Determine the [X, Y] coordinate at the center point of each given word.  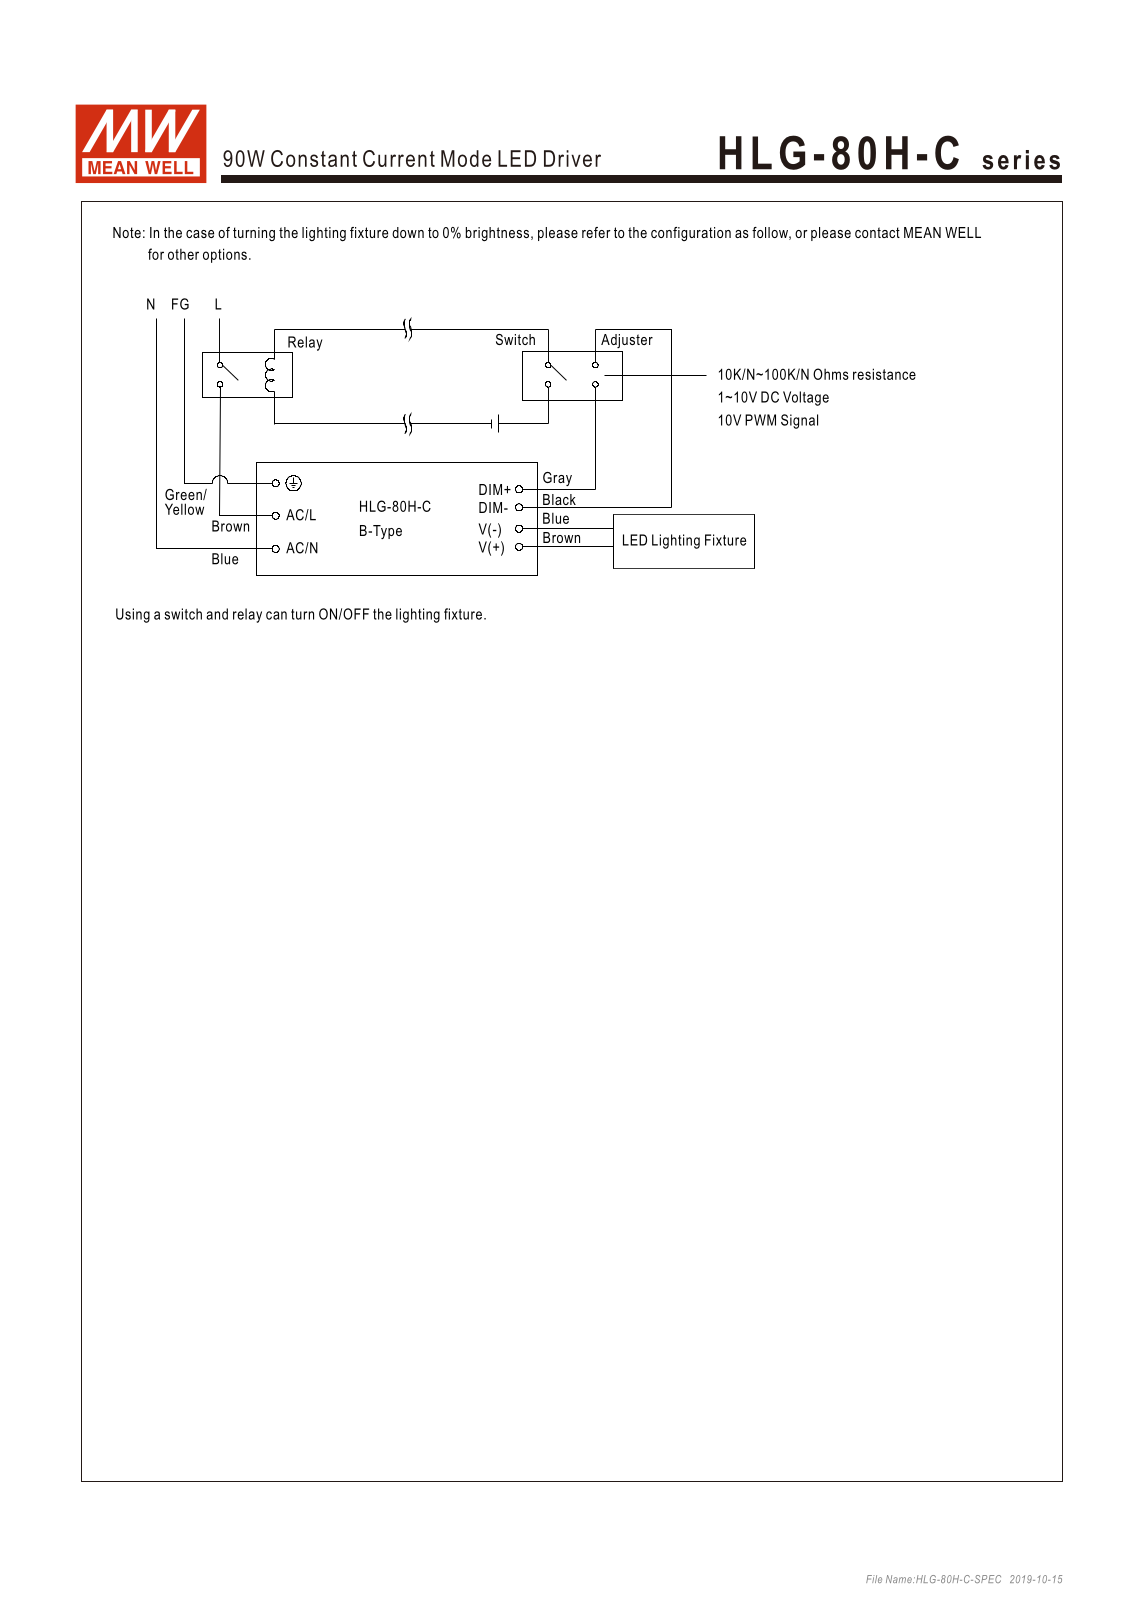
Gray [557, 479]
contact [877, 232]
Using [133, 615]
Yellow [184, 509]
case [200, 234]
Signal [799, 421]
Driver [572, 158]
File [874, 1579]
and [217, 614]
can [276, 615]
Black [559, 501]
